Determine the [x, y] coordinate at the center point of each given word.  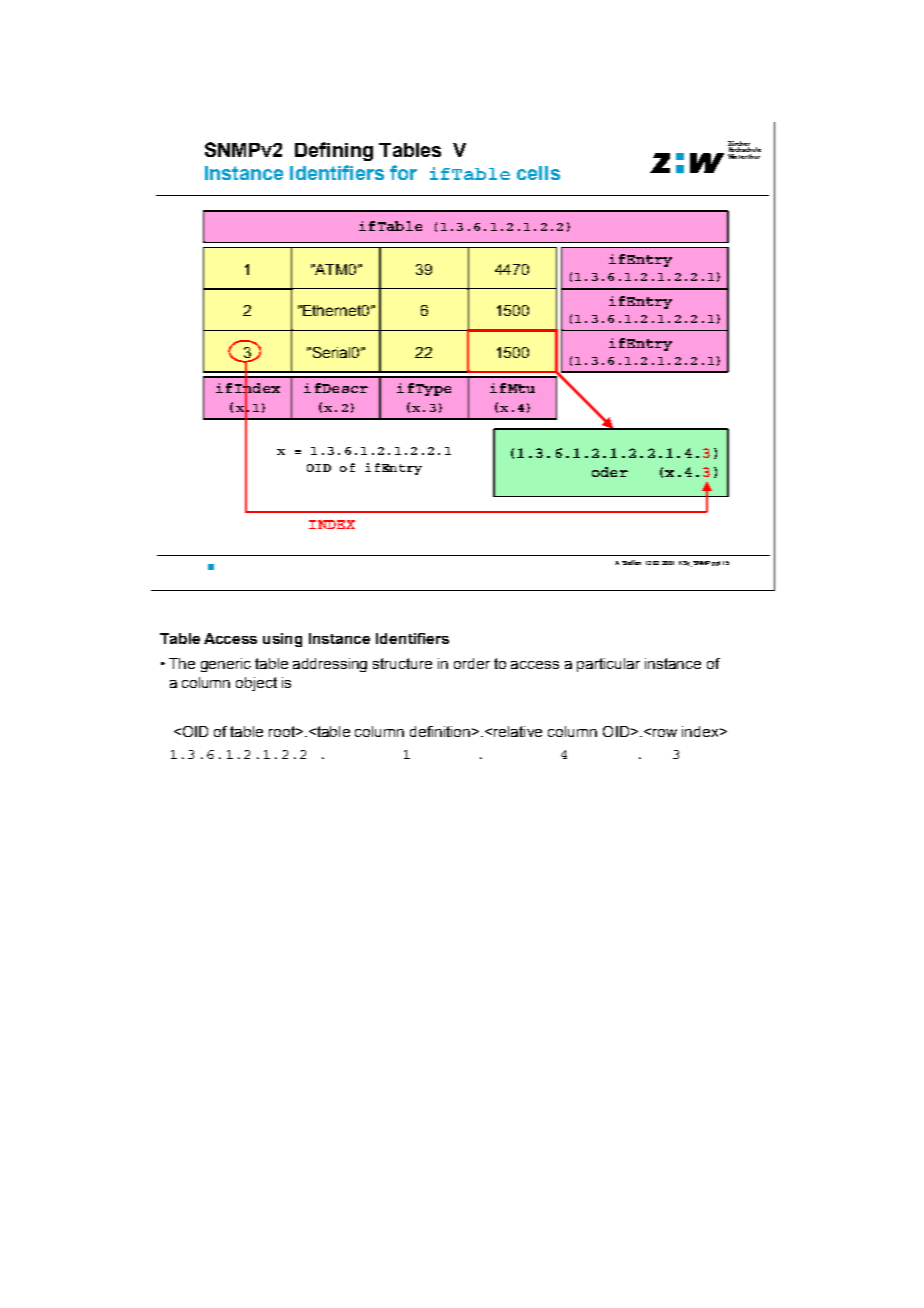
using [282, 640]
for [403, 172]
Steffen [631, 562]
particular [608, 665]
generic [226, 665]
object [256, 684]
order [472, 663]
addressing [330, 665]
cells [538, 173]
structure [402, 663]
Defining [334, 151]
